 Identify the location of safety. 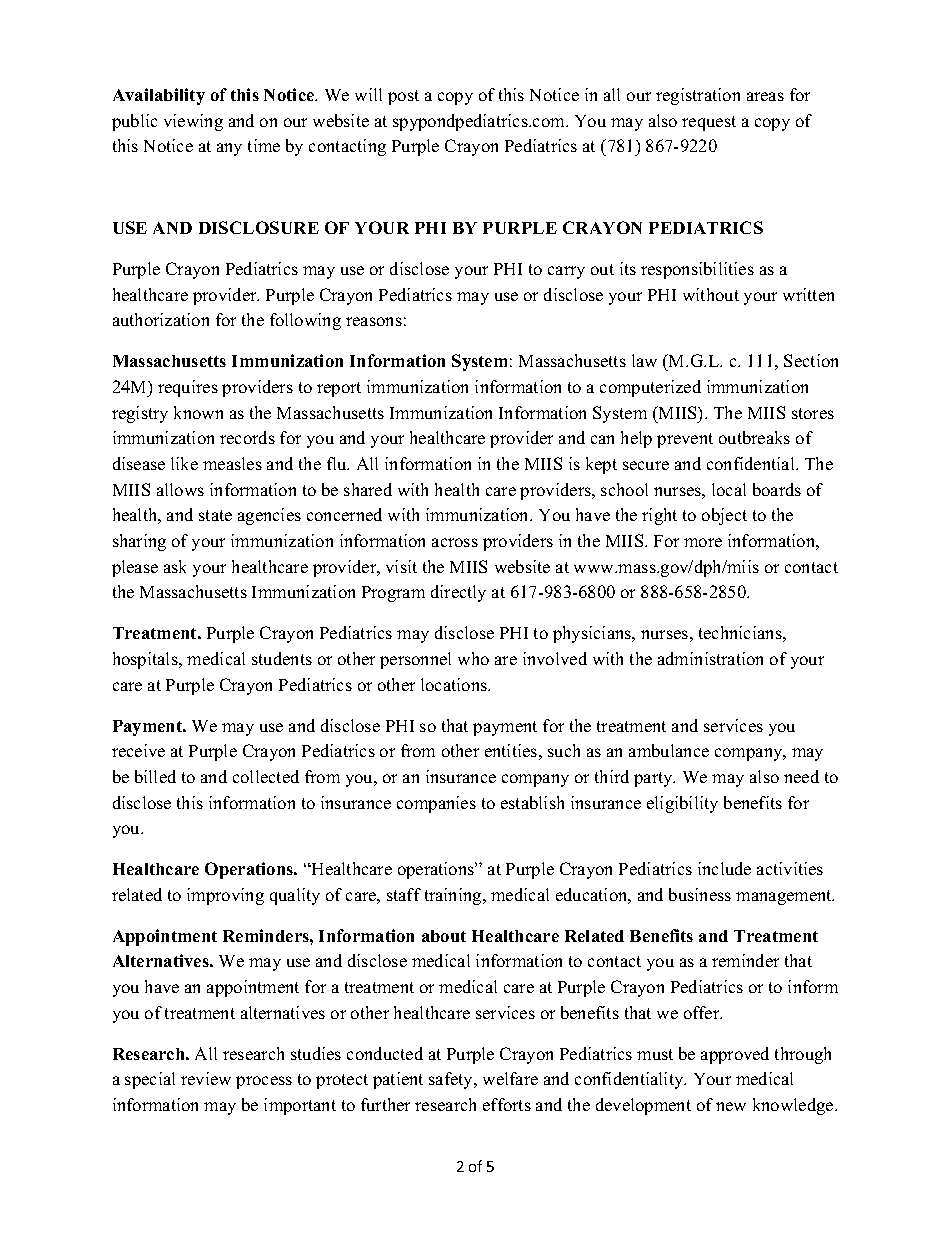
(452, 1080).
